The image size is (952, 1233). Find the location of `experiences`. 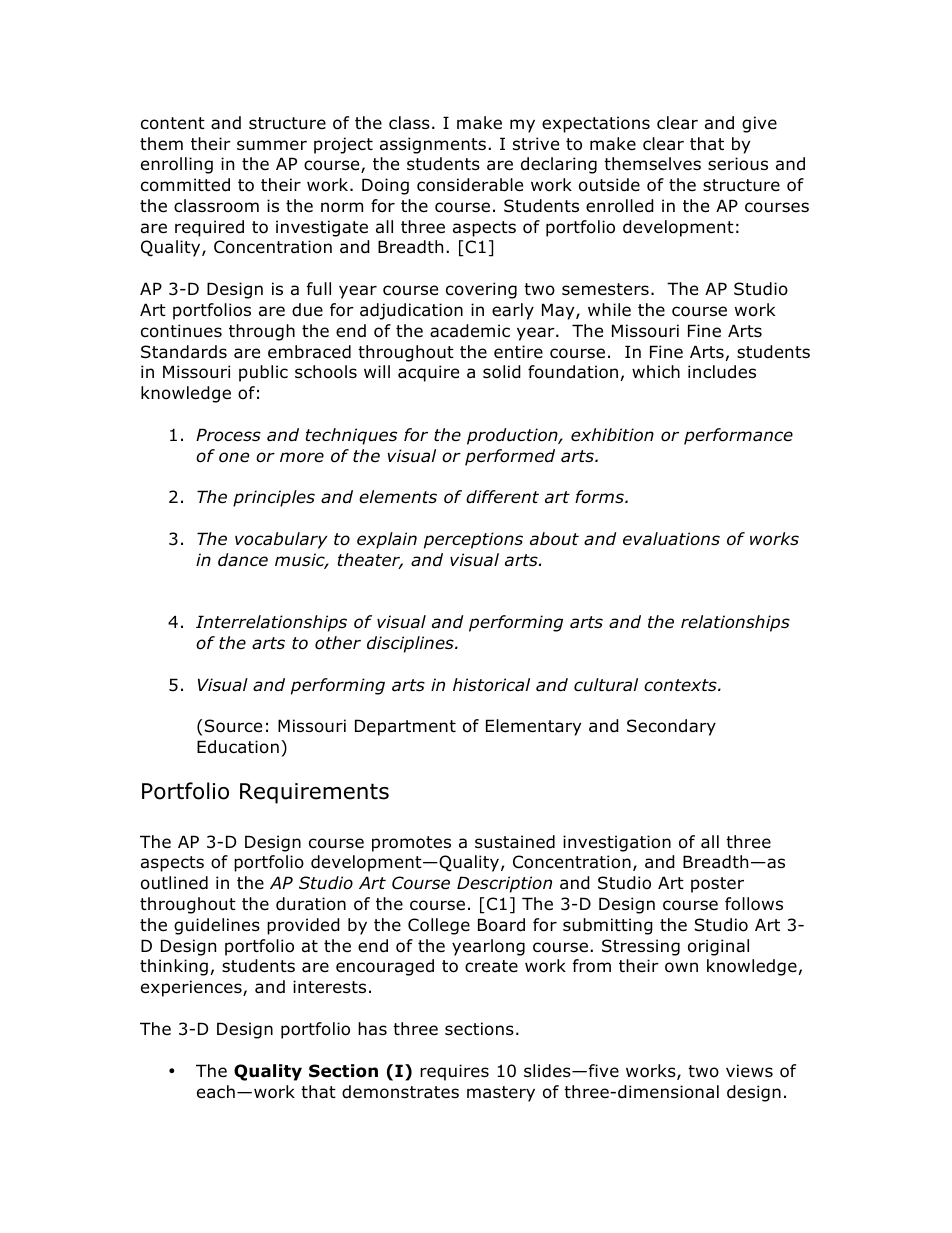

experiences is located at coordinates (192, 988).
